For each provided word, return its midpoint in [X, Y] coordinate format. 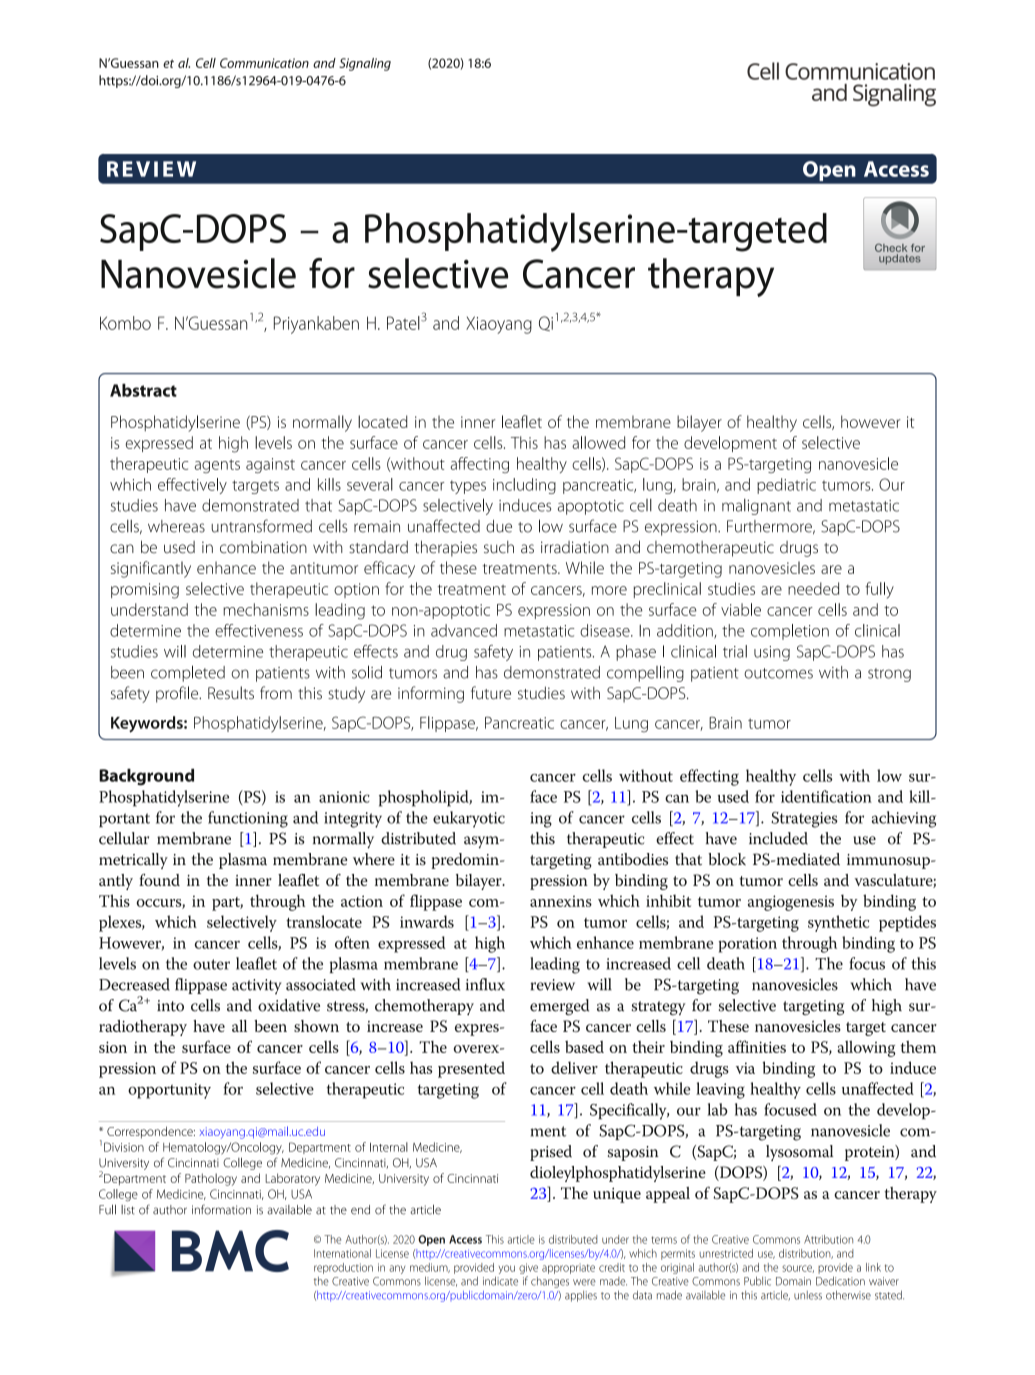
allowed [598, 442]
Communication [264, 63]
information [221, 1209]
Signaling [365, 64]
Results [231, 693]
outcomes [778, 673]
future [491, 693]
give [528, 1268]
